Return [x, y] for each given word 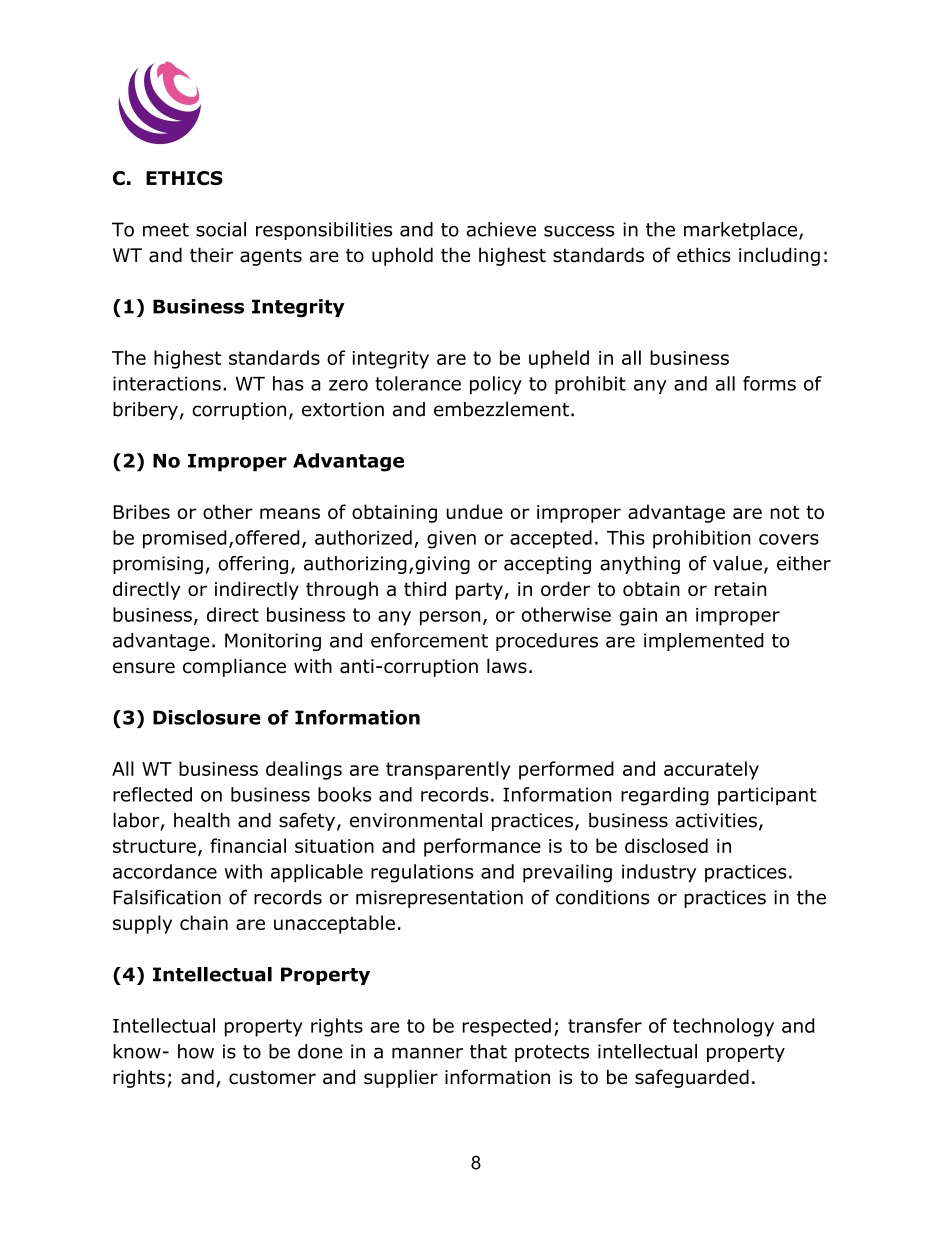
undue [474, 511]
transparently [448, 770]
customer [272, 1078]
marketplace [742, 231]
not [785, 512]
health [202, 820]
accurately [711, 770]
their [211, 254]
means [290, 513]
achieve [501, 229]
